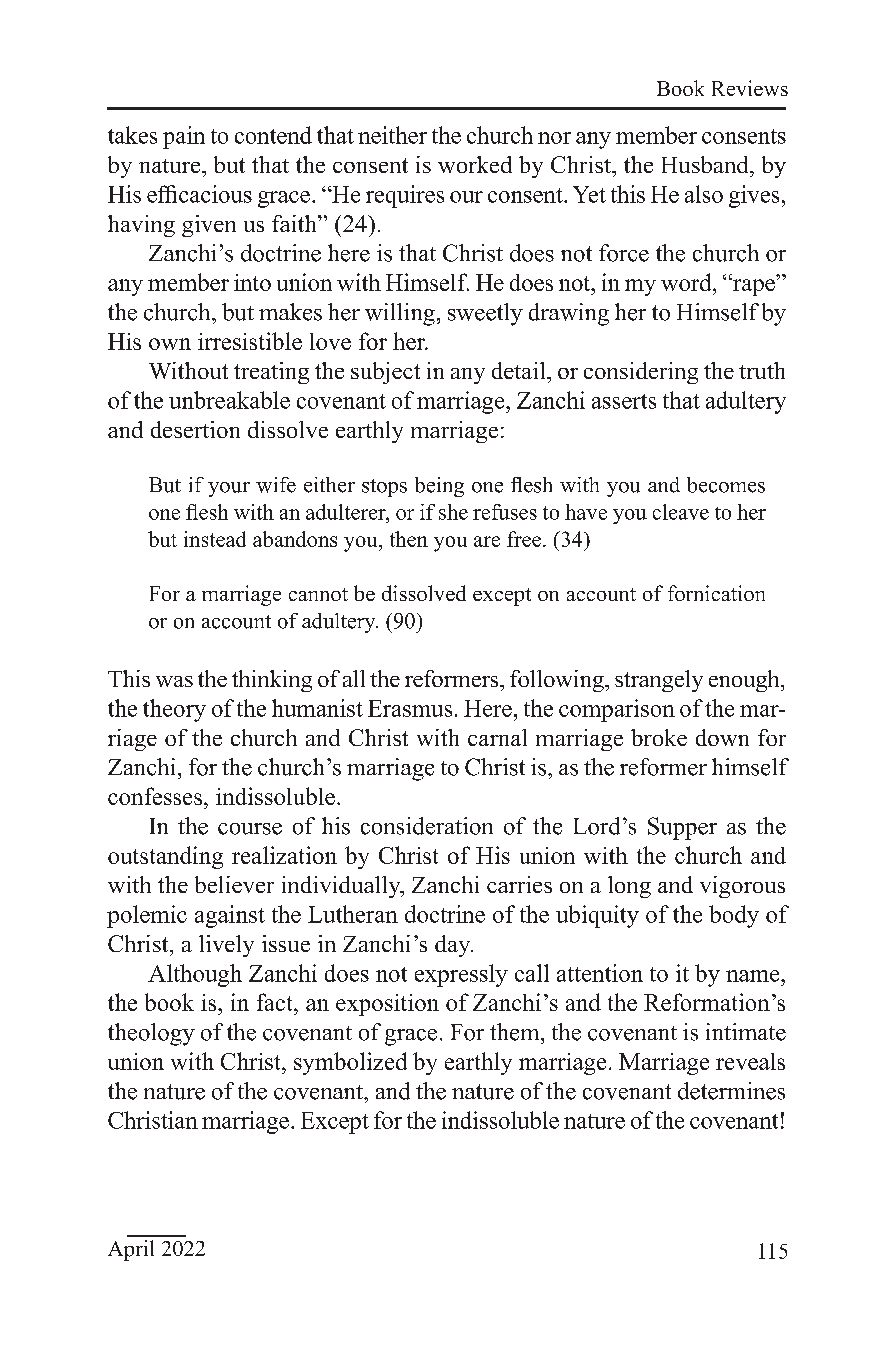  Describe the element at coordinates (427, 826) in the screenshot. I see `consideration` at that location.
